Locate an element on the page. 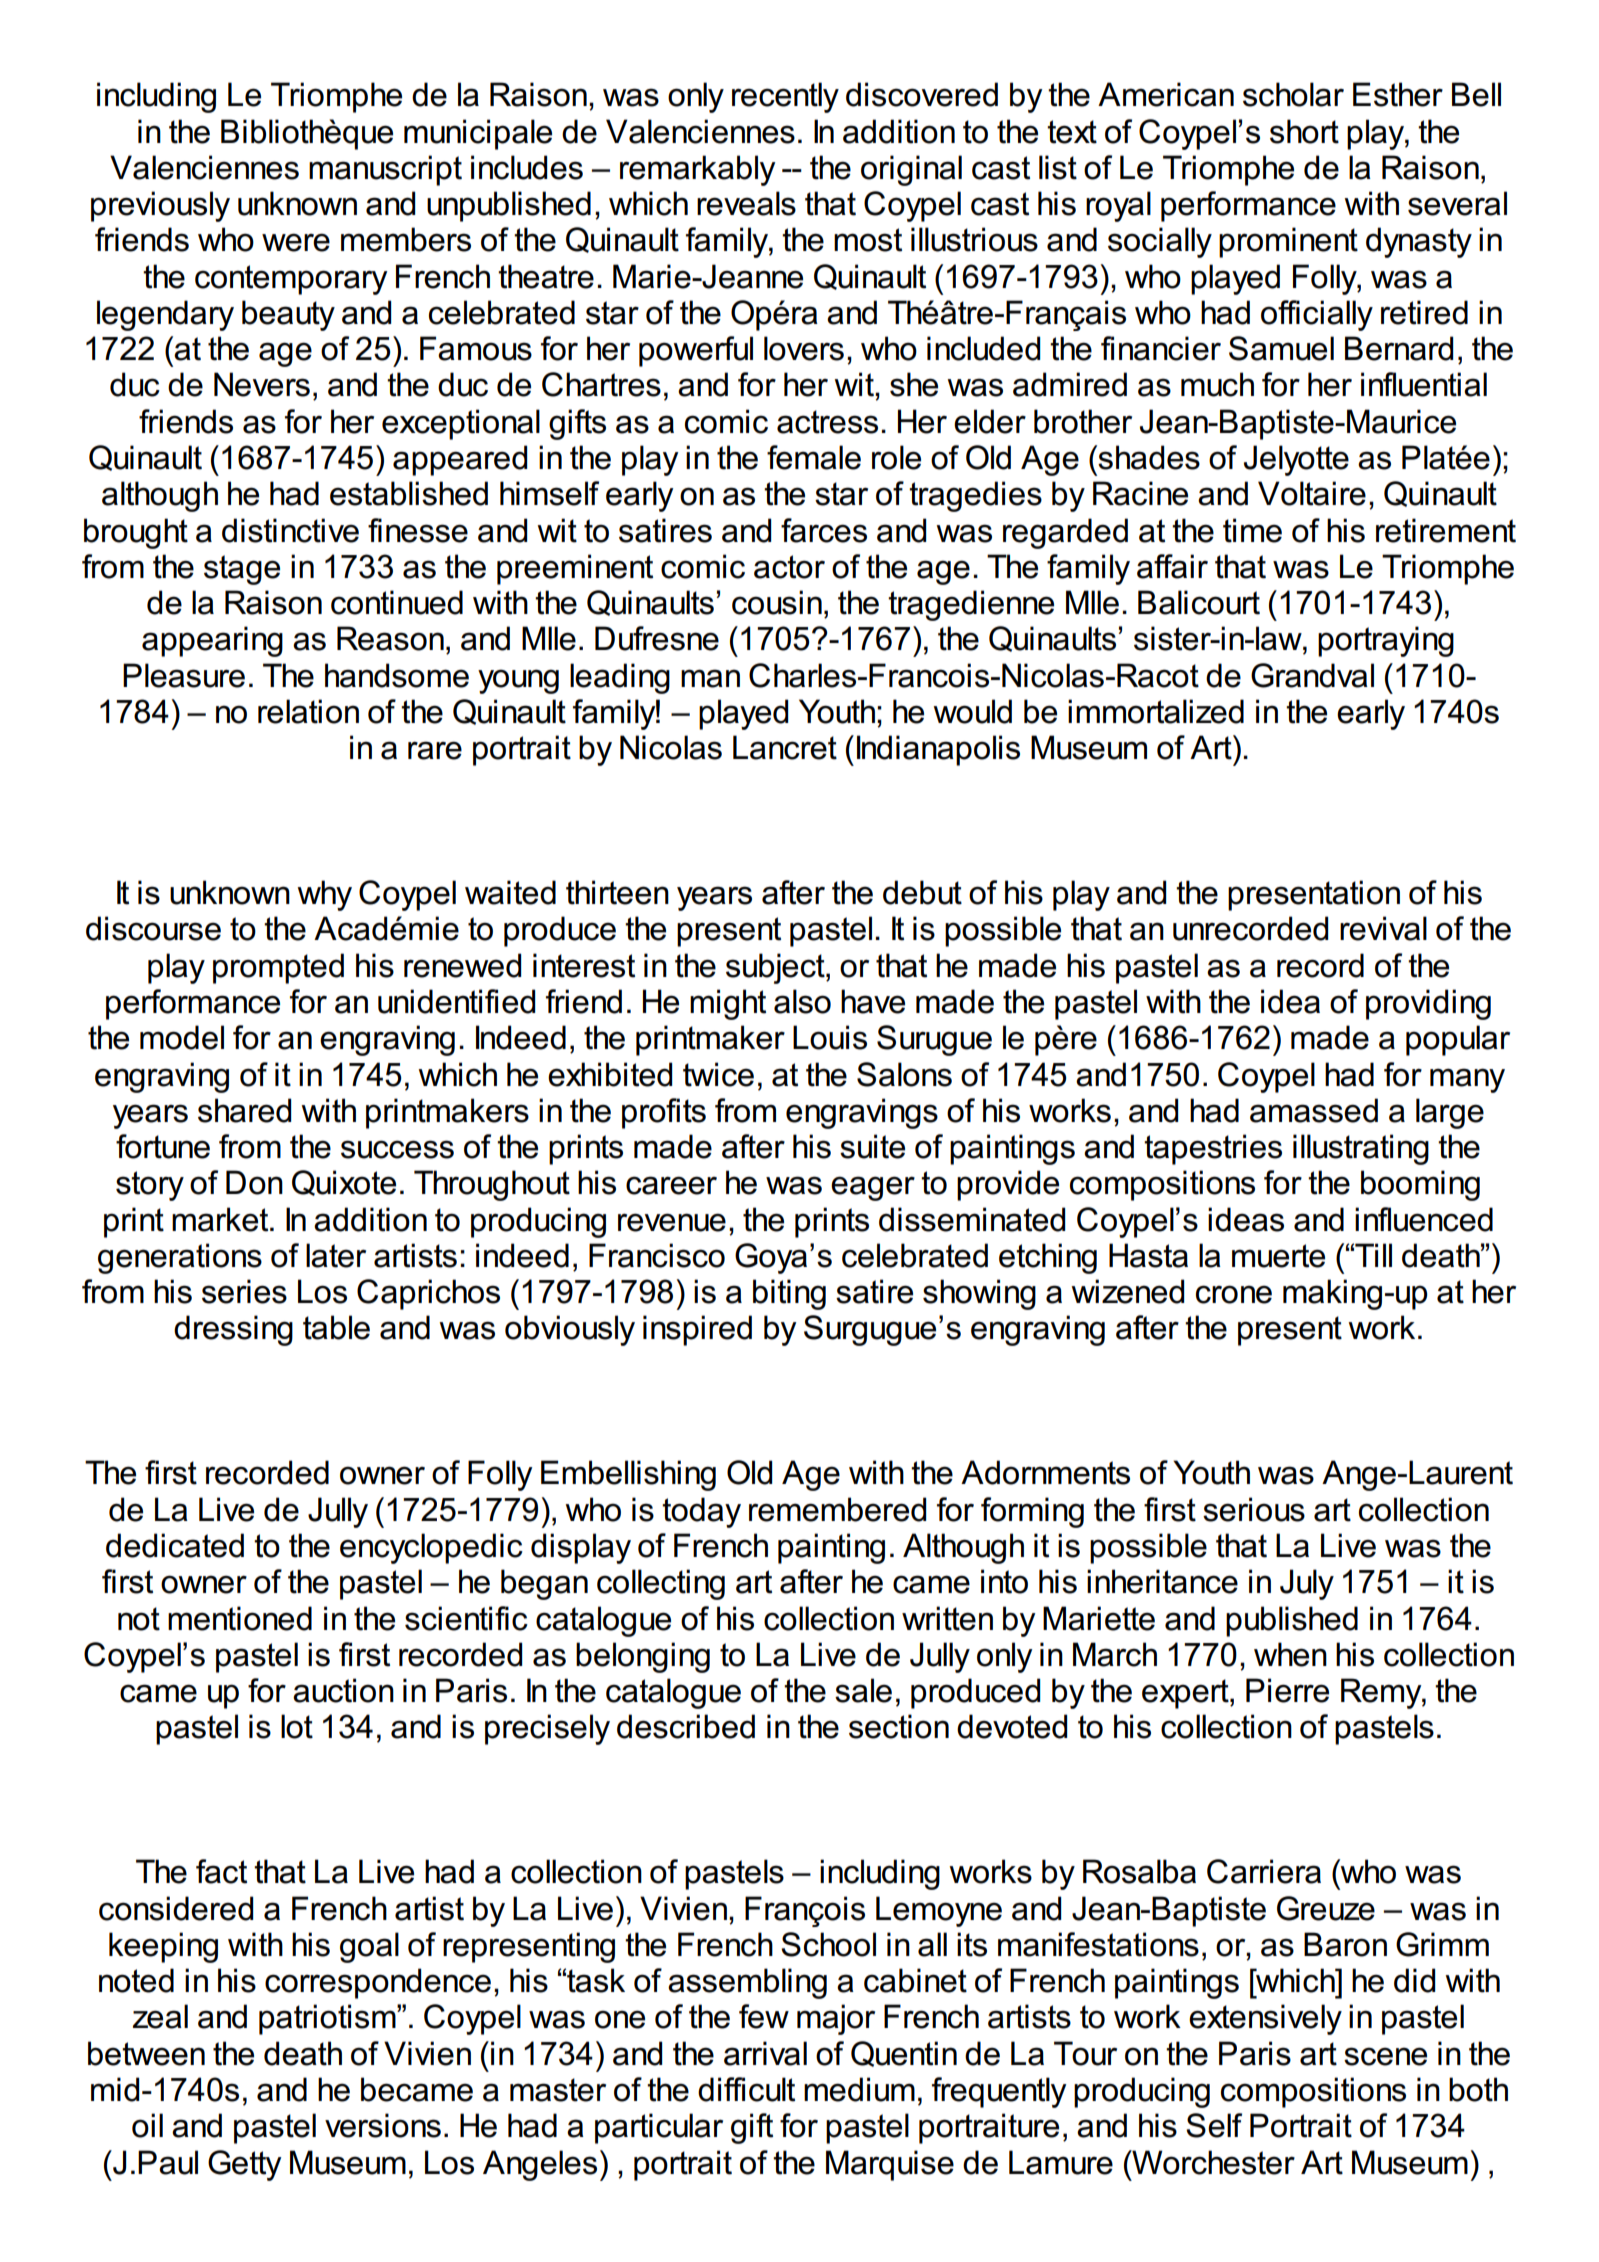  table is located at coordinates (336, 1327).
